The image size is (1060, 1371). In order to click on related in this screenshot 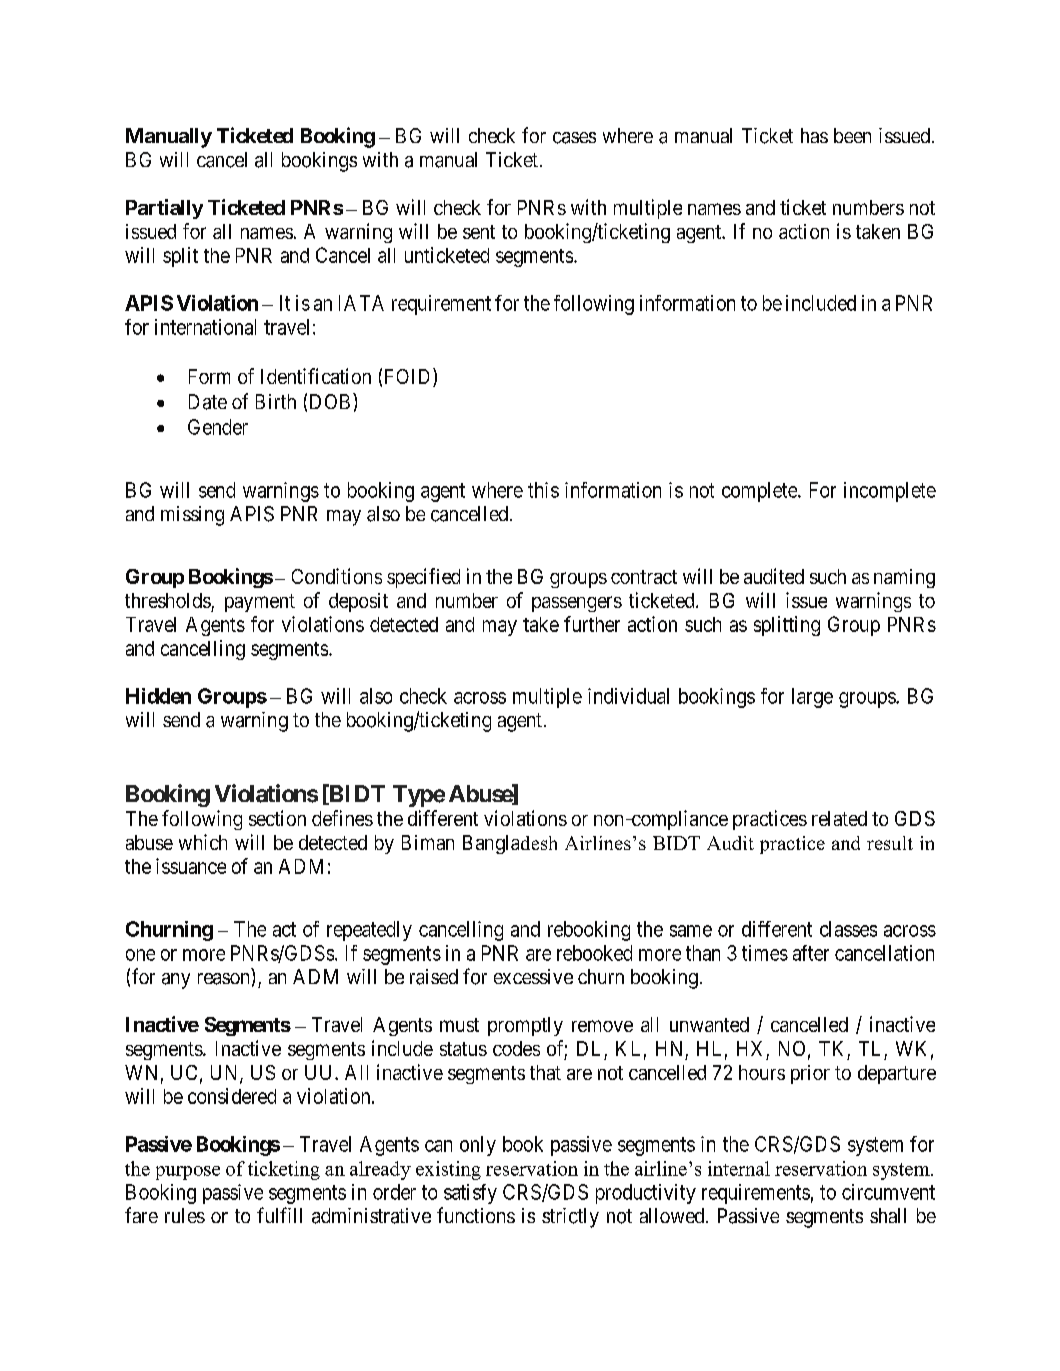, I will do `click(839, 818)`.
